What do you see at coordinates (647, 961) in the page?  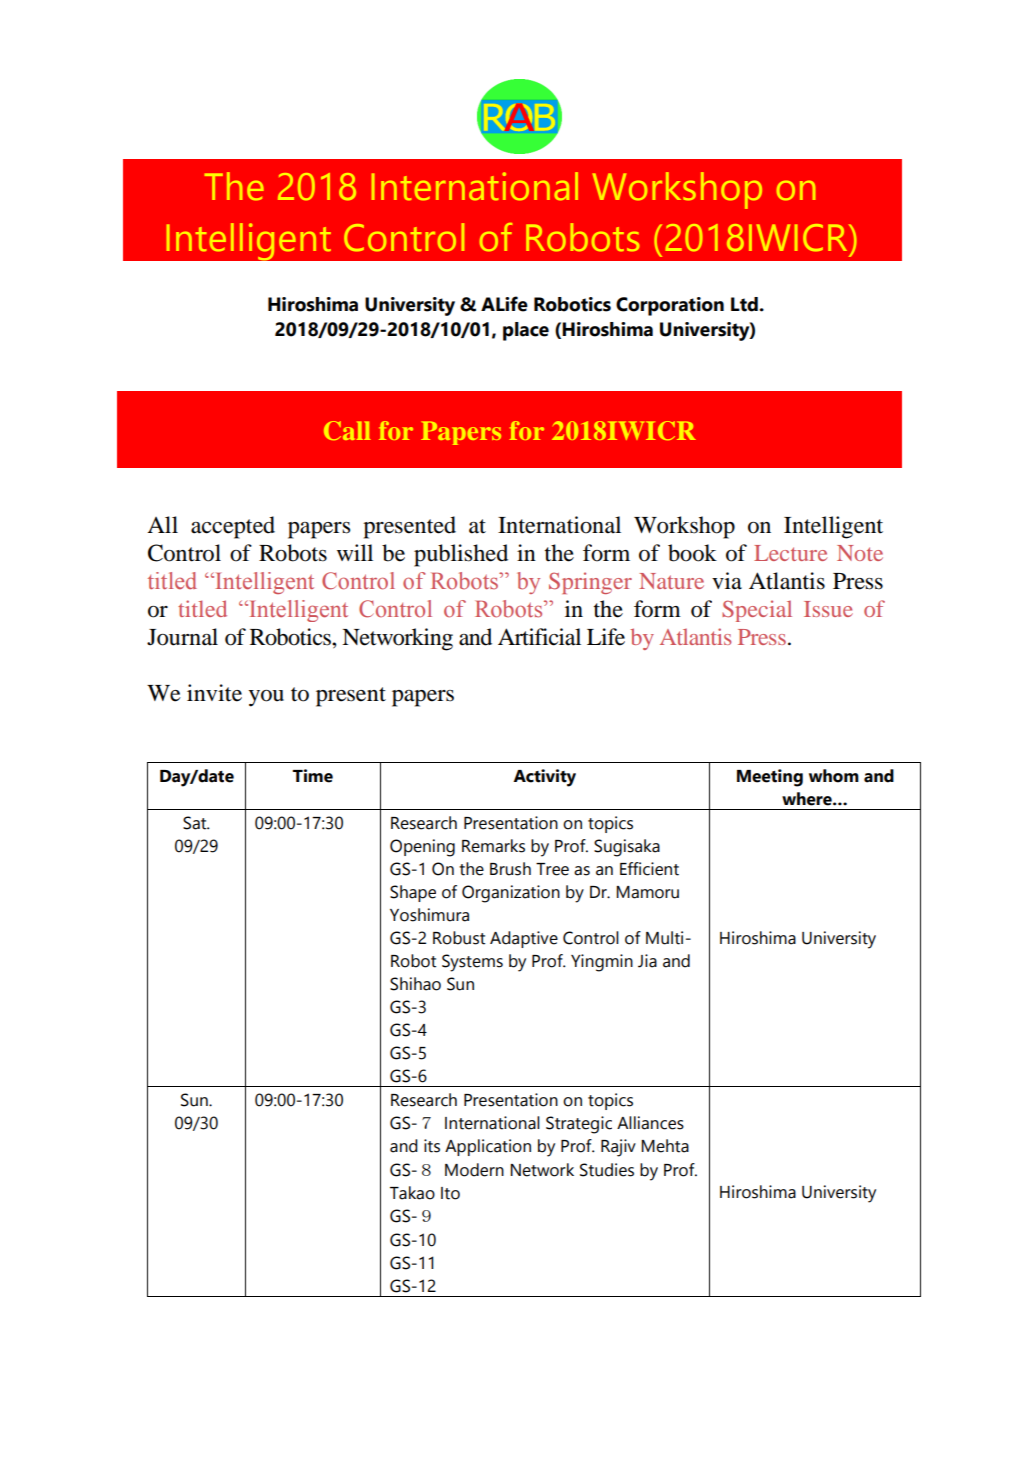 I see `Jia` at bounding box center [647, 961].
